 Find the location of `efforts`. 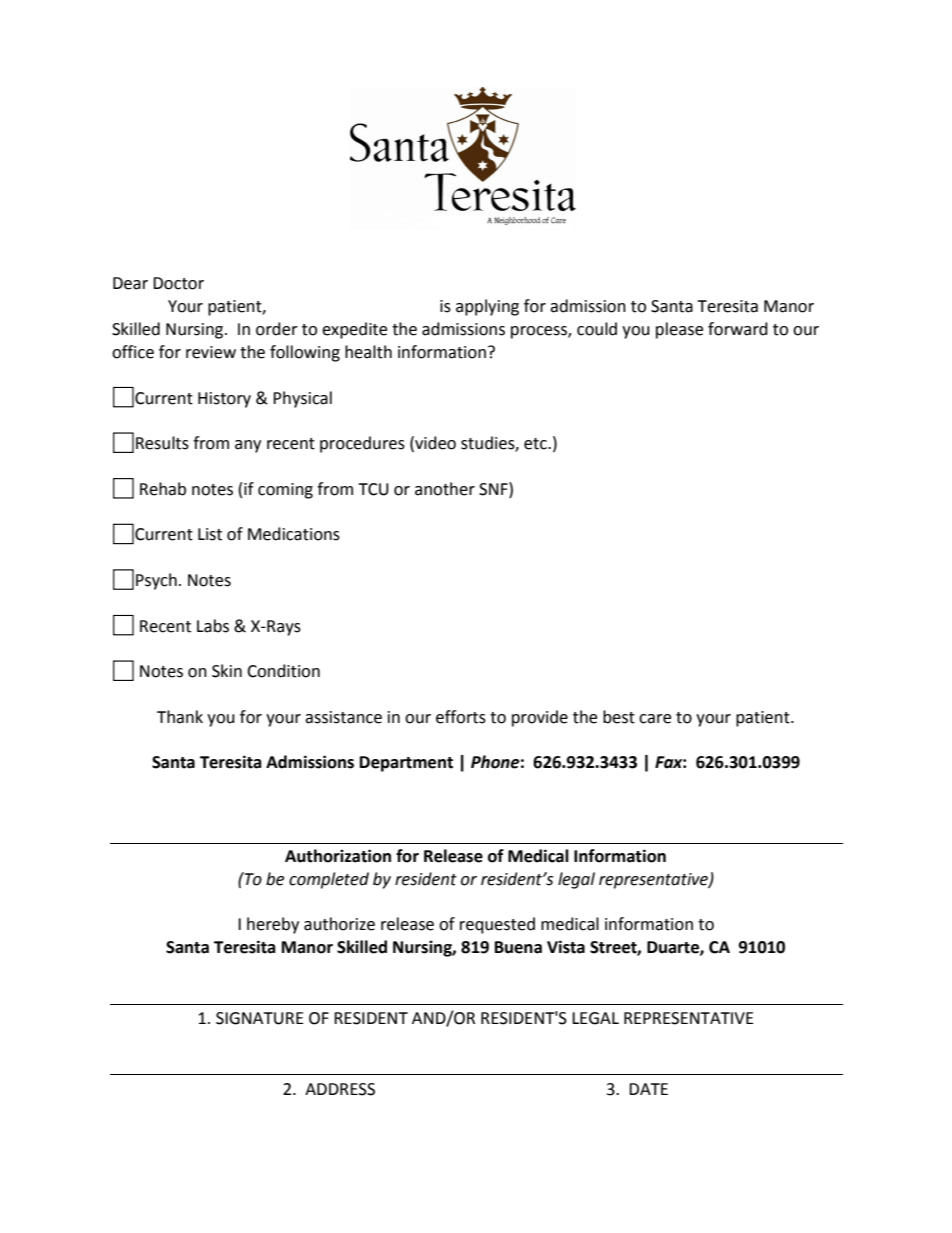

efforts is located at coordinates (461, 717).
